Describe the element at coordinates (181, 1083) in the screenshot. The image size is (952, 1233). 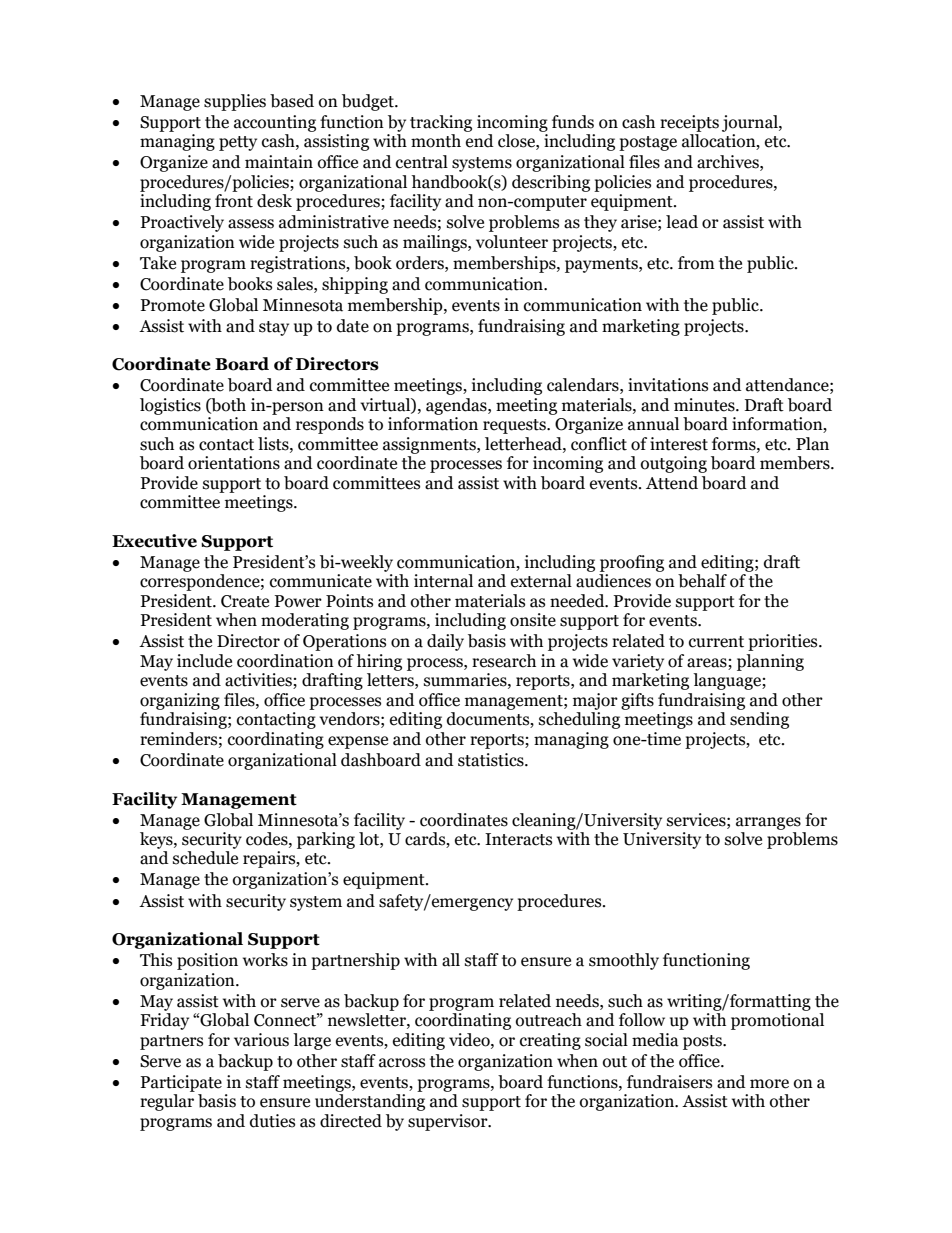
I see `Participate` at that location.
